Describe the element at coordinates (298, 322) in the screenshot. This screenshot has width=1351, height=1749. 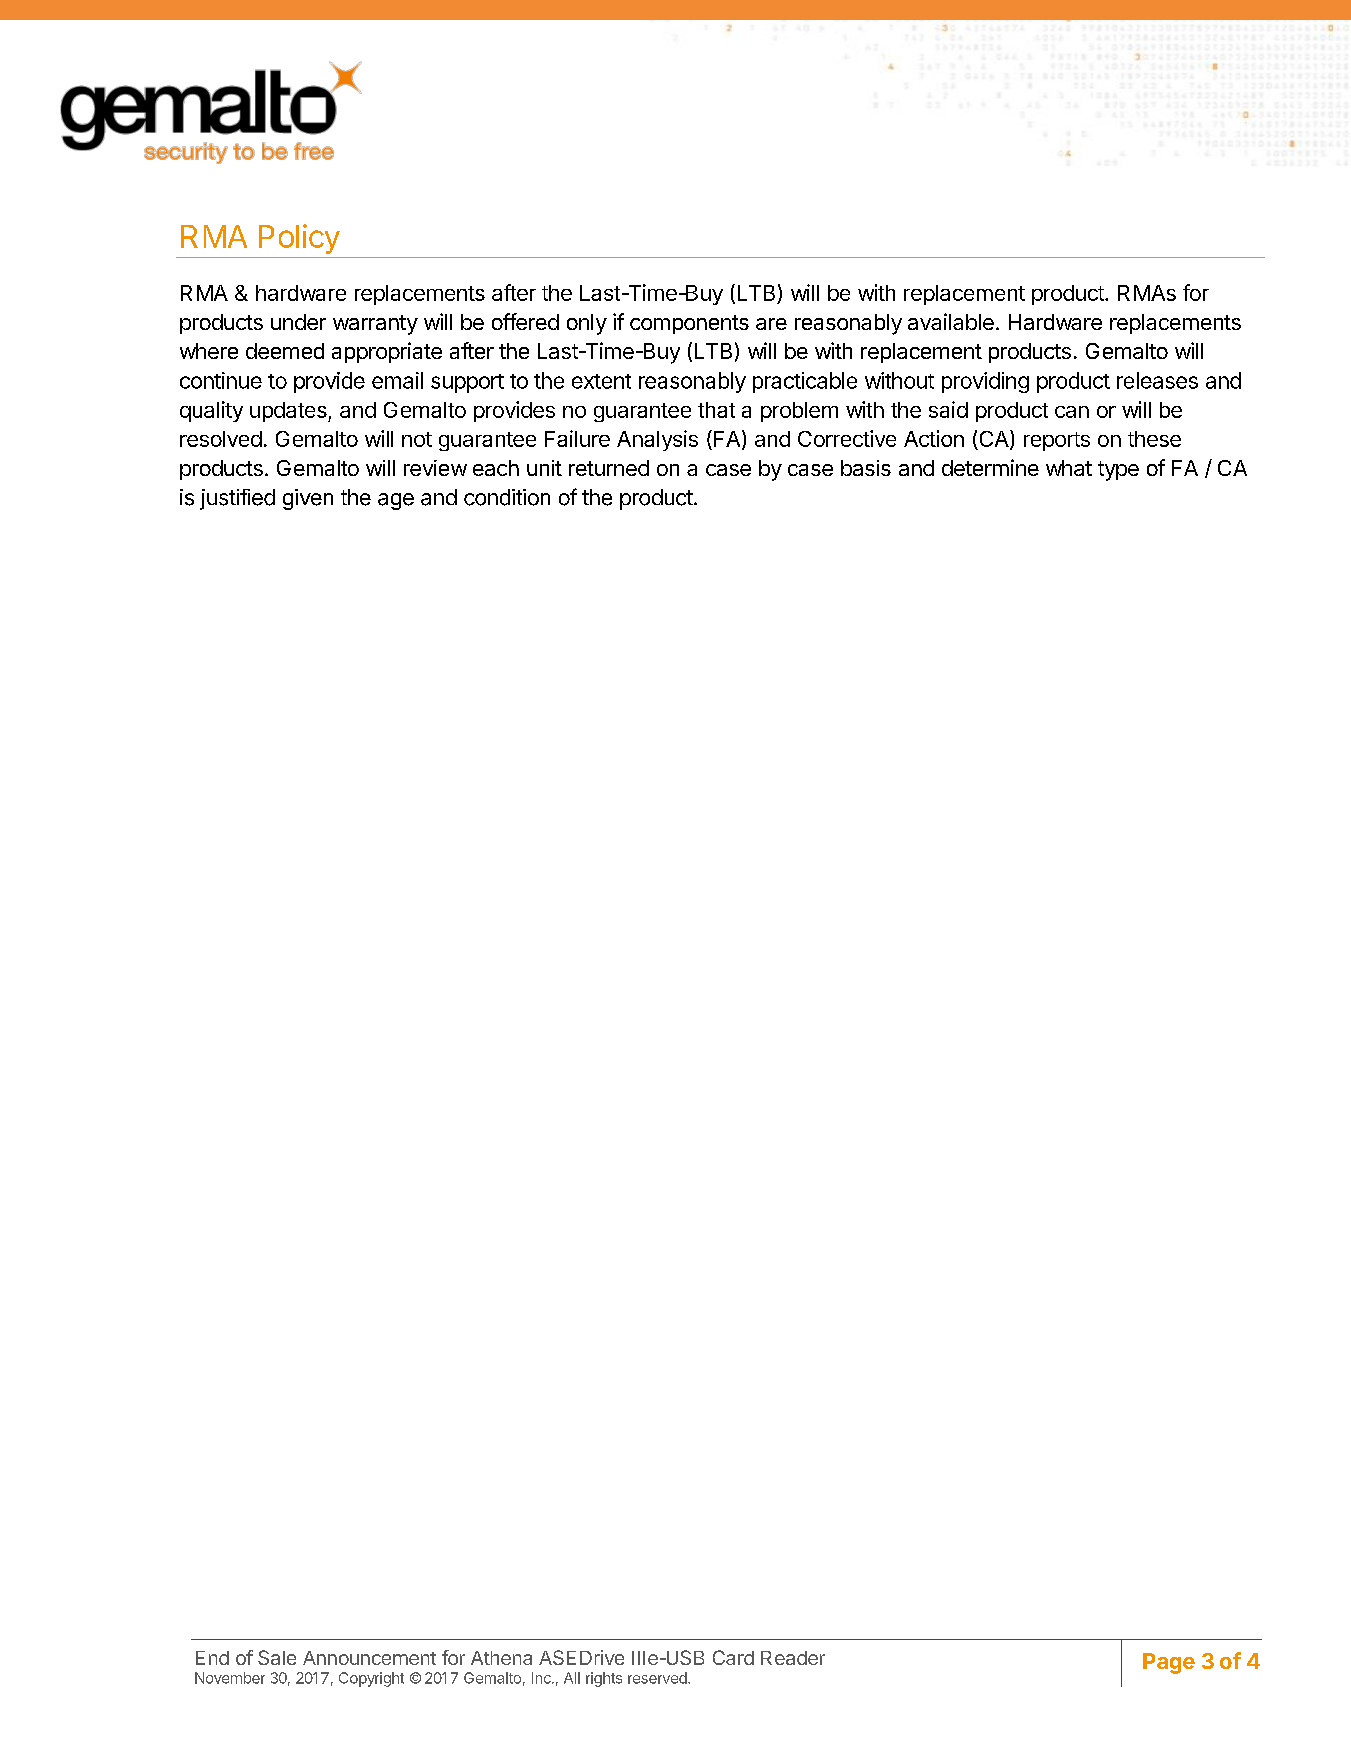
I see `under` at that location.
